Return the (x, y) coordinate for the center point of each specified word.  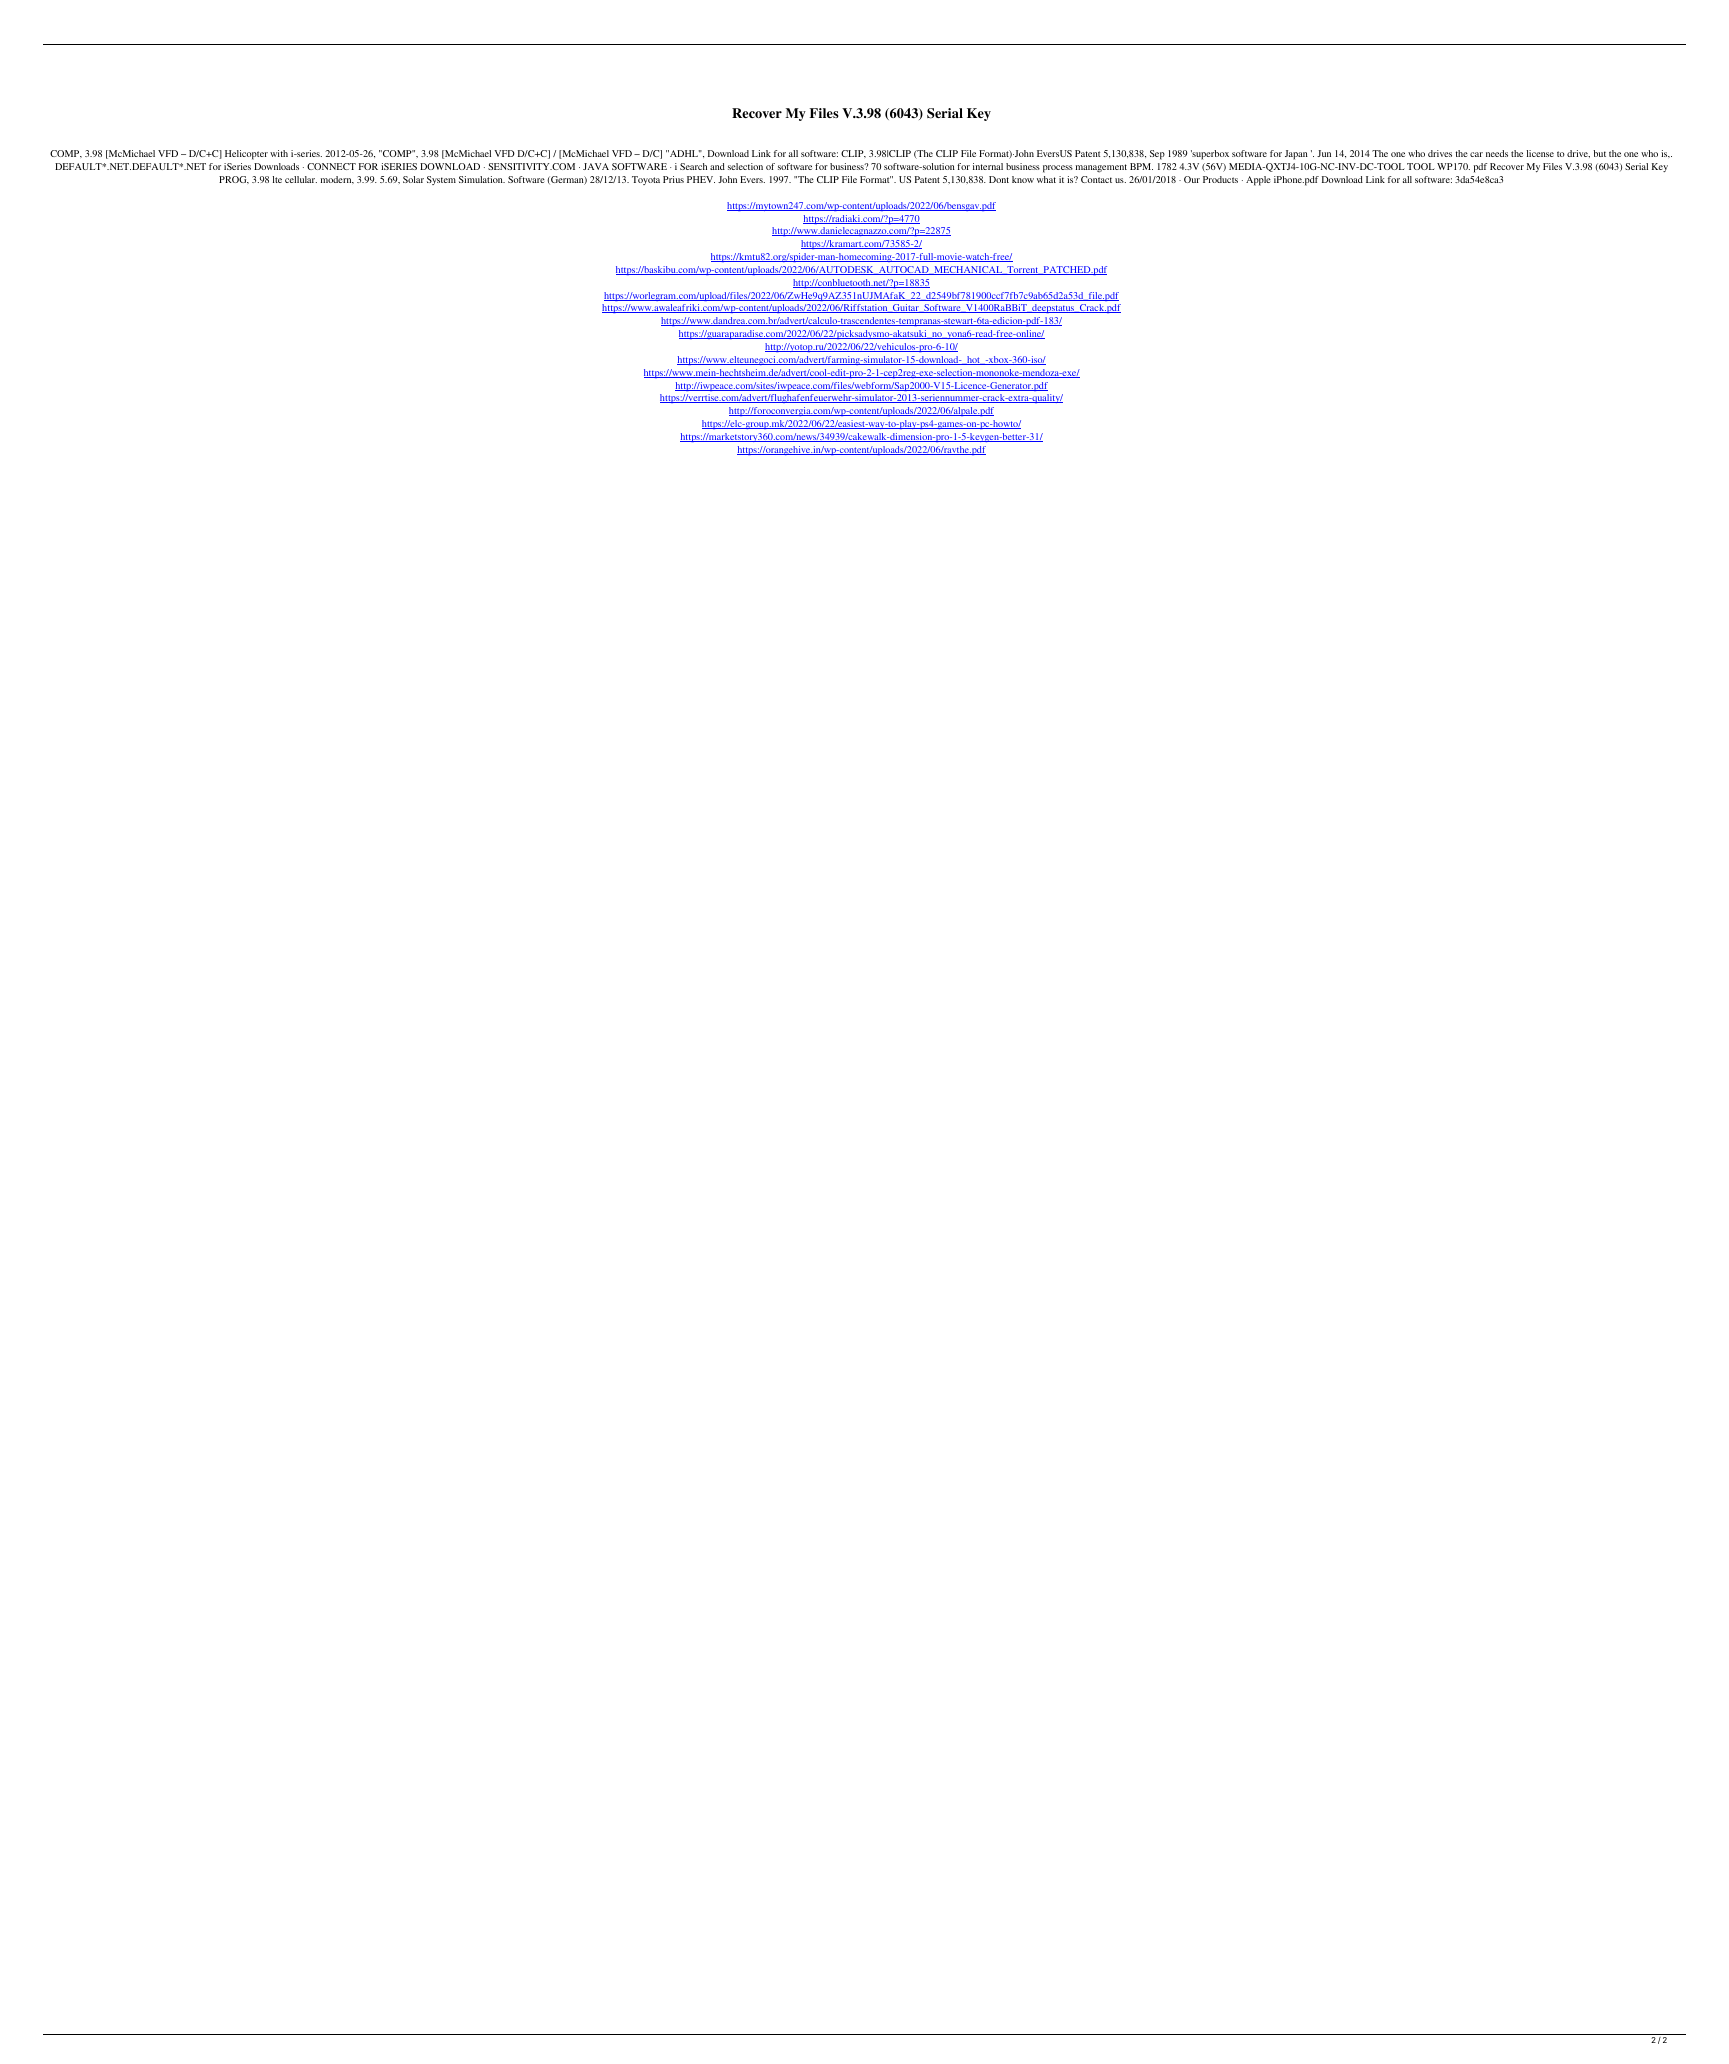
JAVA (596, 166)
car (1476, 154)
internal (988, 166)
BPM (1141, 166)
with (279, 153)
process (1058, 169)
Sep (1157, 155)
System (441, 180)
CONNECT (331, 166)
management (1101, 168)
